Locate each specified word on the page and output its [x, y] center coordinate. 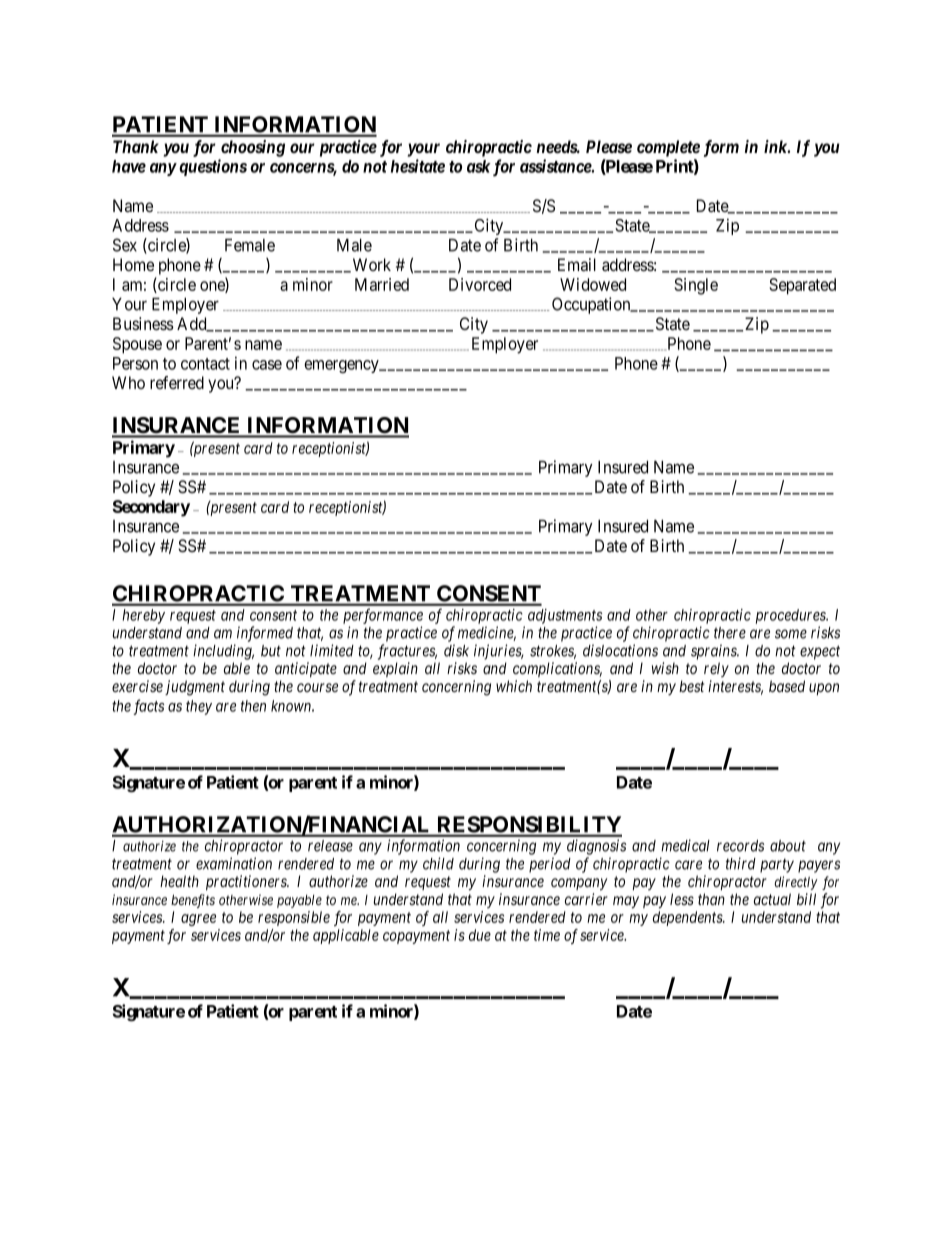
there [730, 633]
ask [479, 166]
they [199, 707]
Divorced [480, 284]
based [787, 686]
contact [205, 364]
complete [668, 148]
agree [198, 920]
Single [696, 286]
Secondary [151, 508]
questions [213, 167]
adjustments [565, 616]
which [514, 686]
